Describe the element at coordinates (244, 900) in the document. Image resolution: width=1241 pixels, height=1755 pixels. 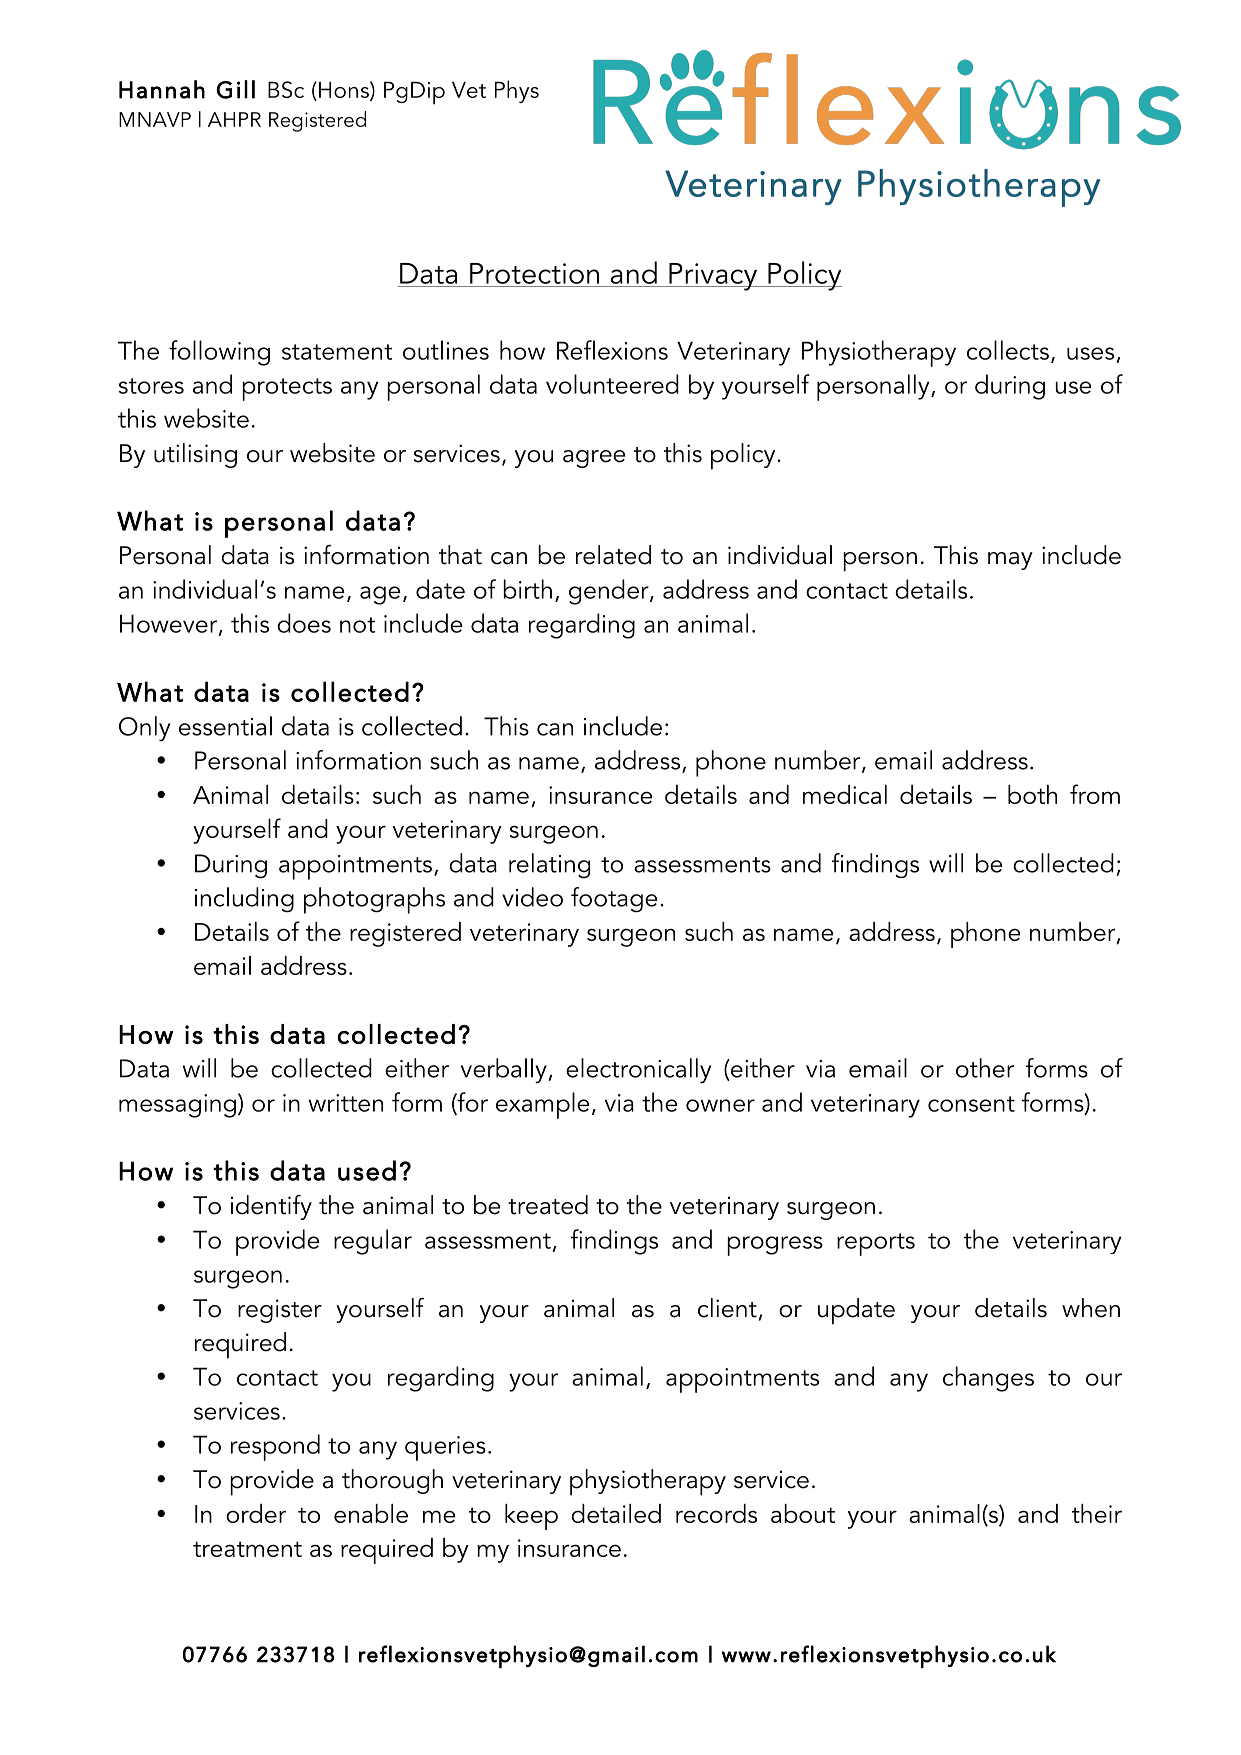
I see `including` at that location.
